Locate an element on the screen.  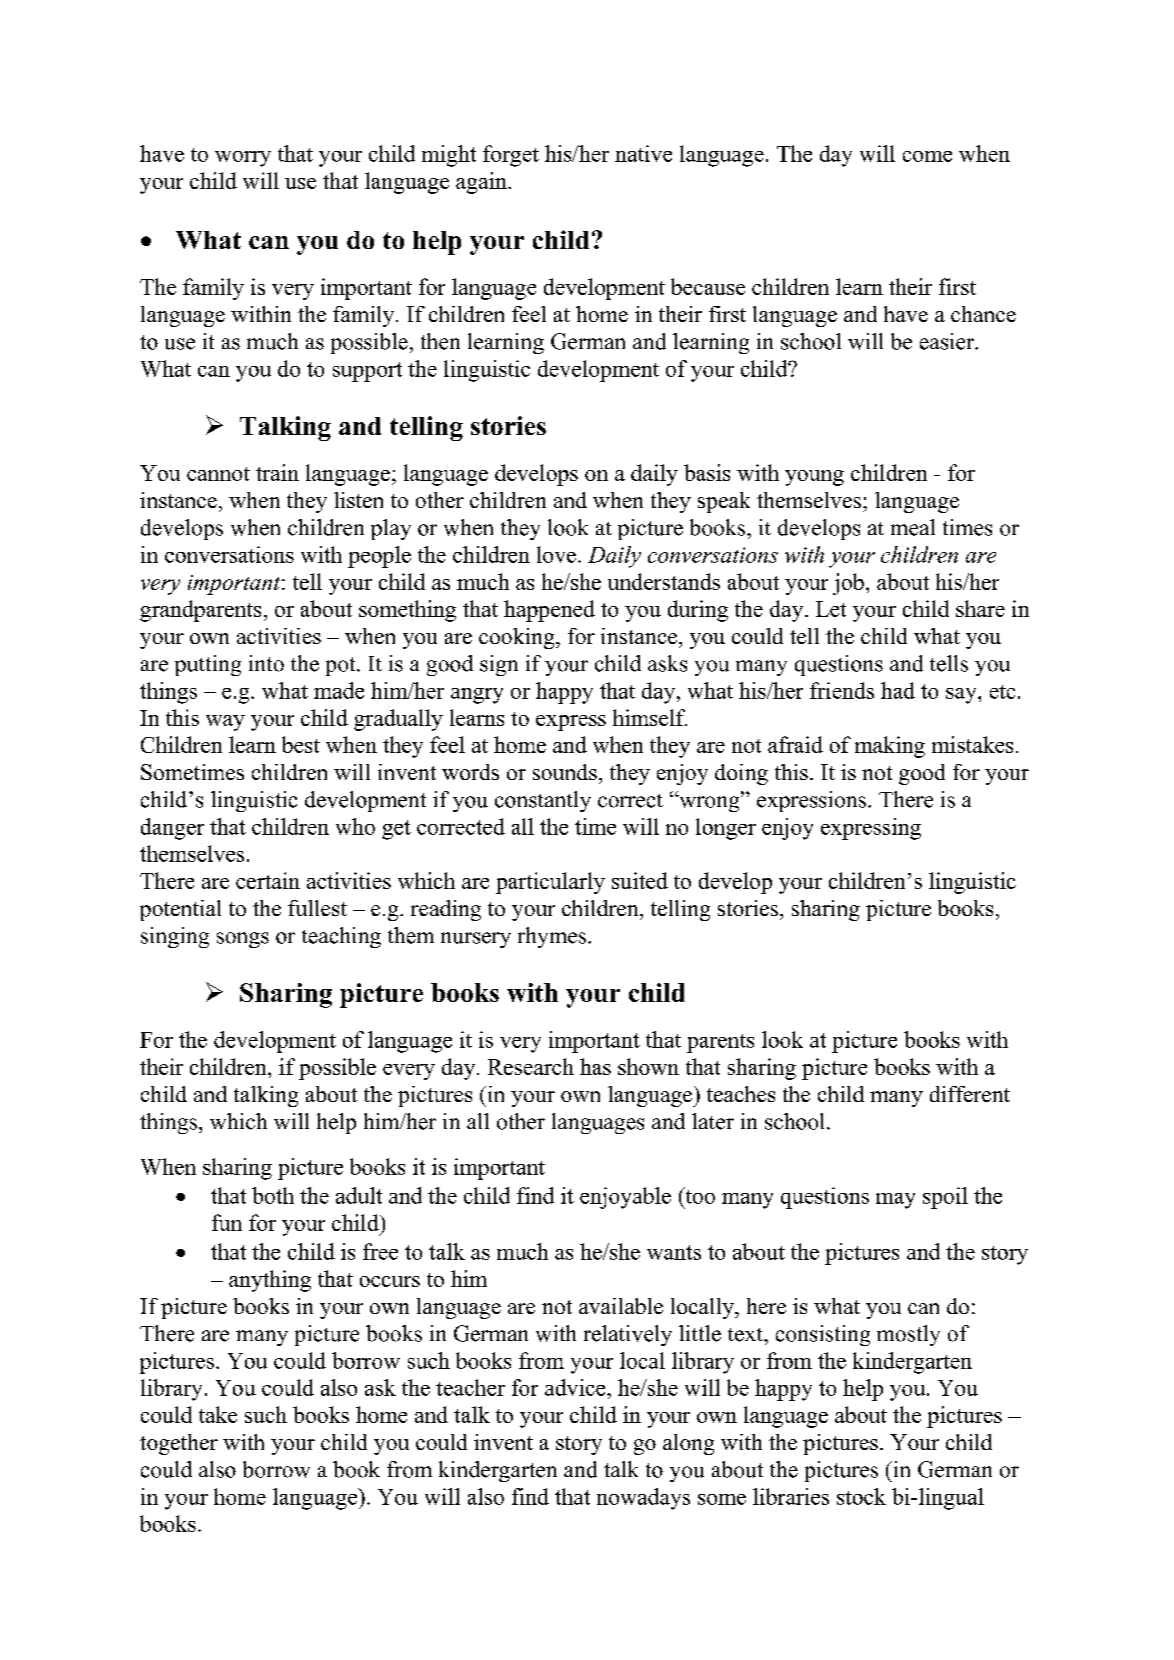
come is located at coordinates (927, 156).
